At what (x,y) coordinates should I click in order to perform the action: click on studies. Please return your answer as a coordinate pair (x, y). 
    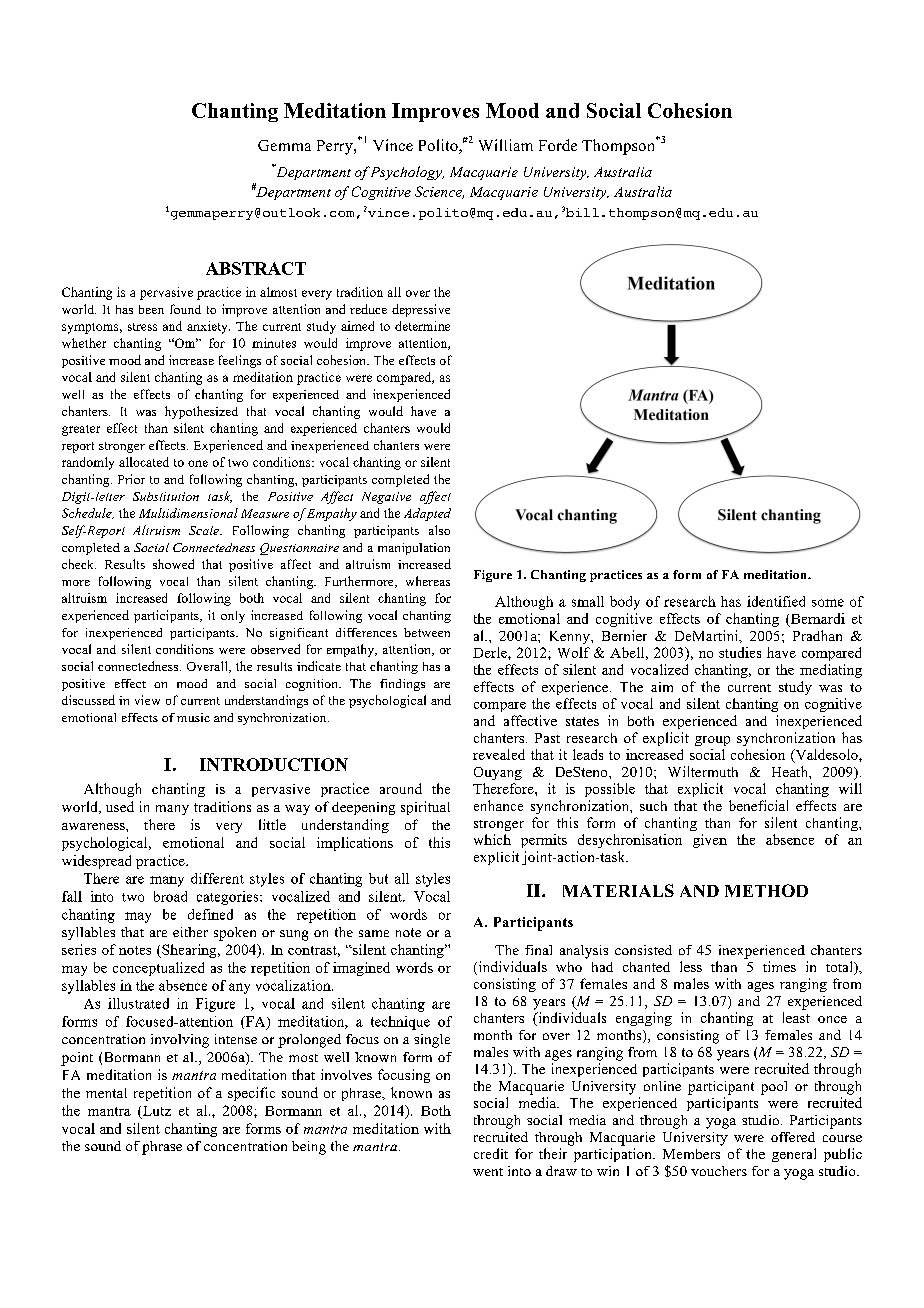
    Looking at the image, I should click on (740, 652).
